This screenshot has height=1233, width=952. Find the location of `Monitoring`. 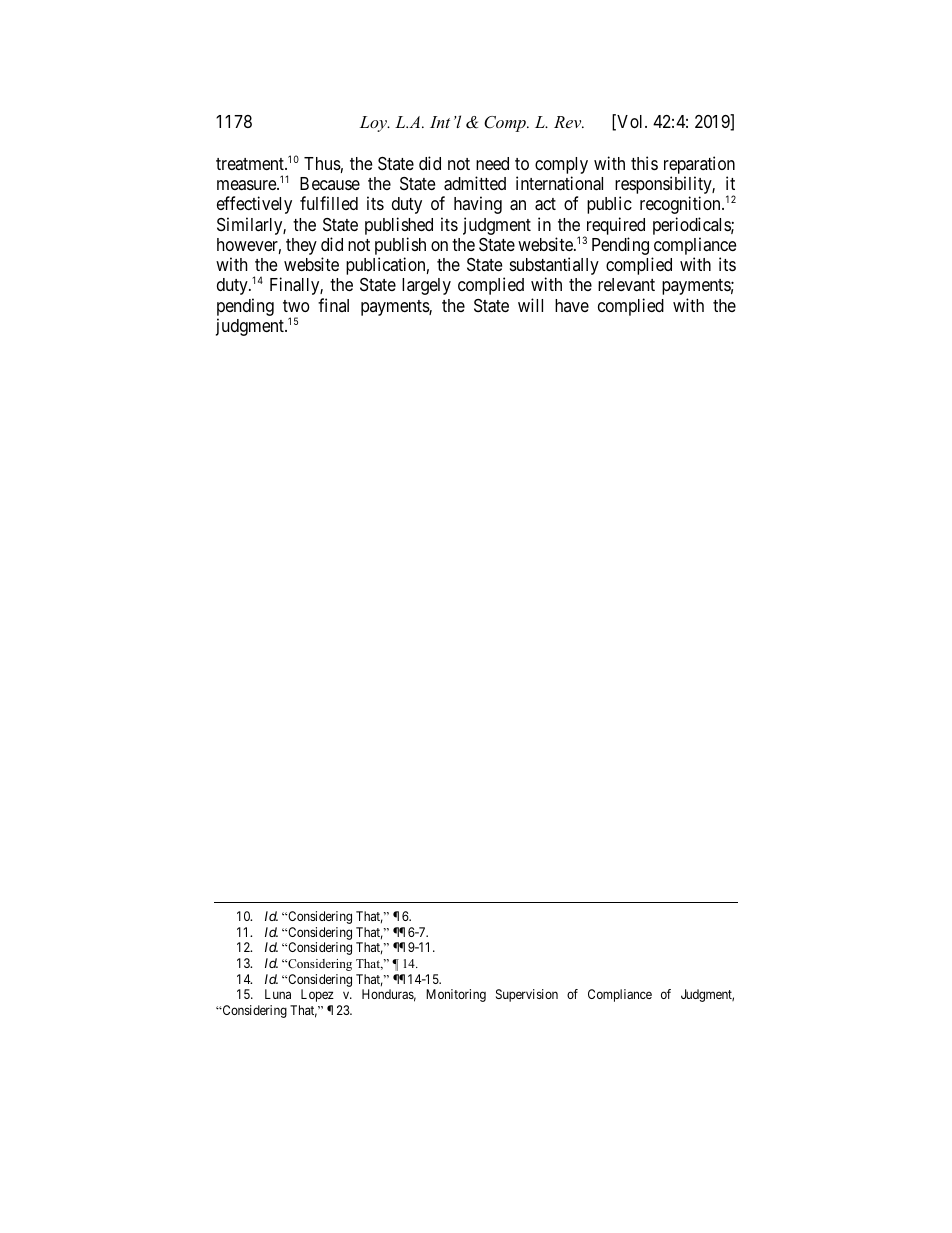

Monitoring is located at coordinates (456, 995).
